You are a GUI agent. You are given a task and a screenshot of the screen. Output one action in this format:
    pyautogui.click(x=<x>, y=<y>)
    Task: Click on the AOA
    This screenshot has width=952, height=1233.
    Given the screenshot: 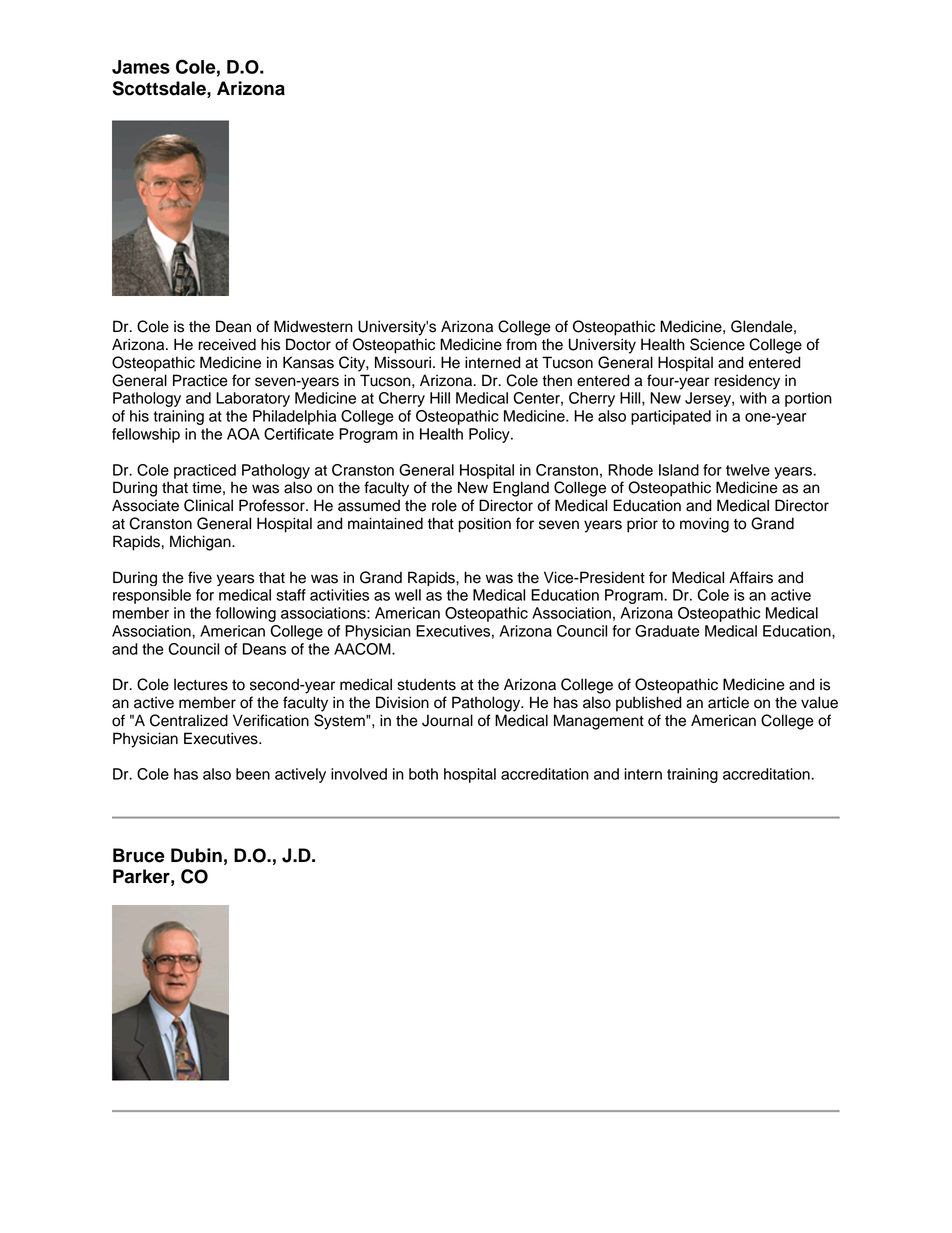 What is the action you would take?
    pyautogui.click(x=243, y=434)
